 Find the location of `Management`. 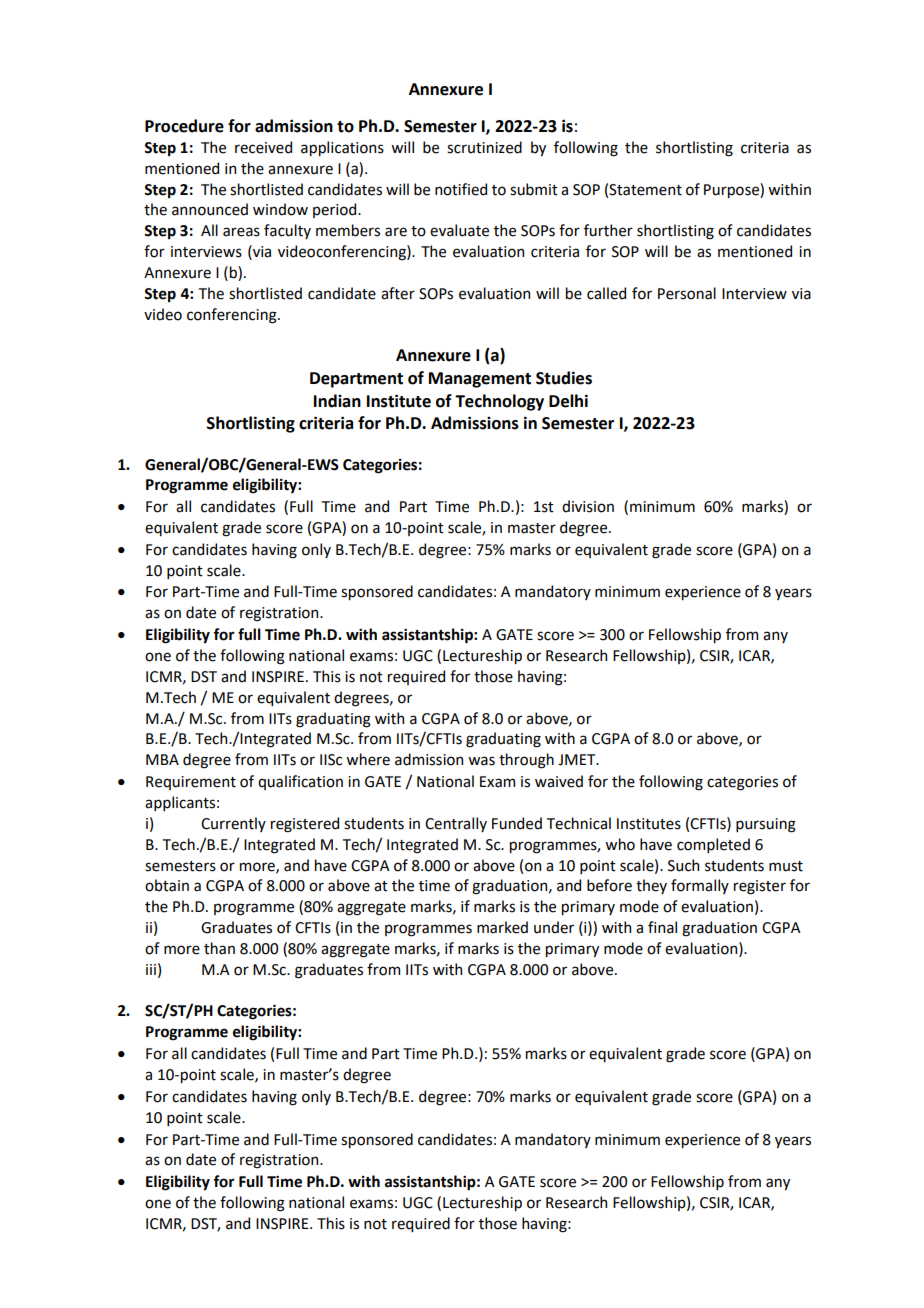

Management is located at coordinates (480, 380).
